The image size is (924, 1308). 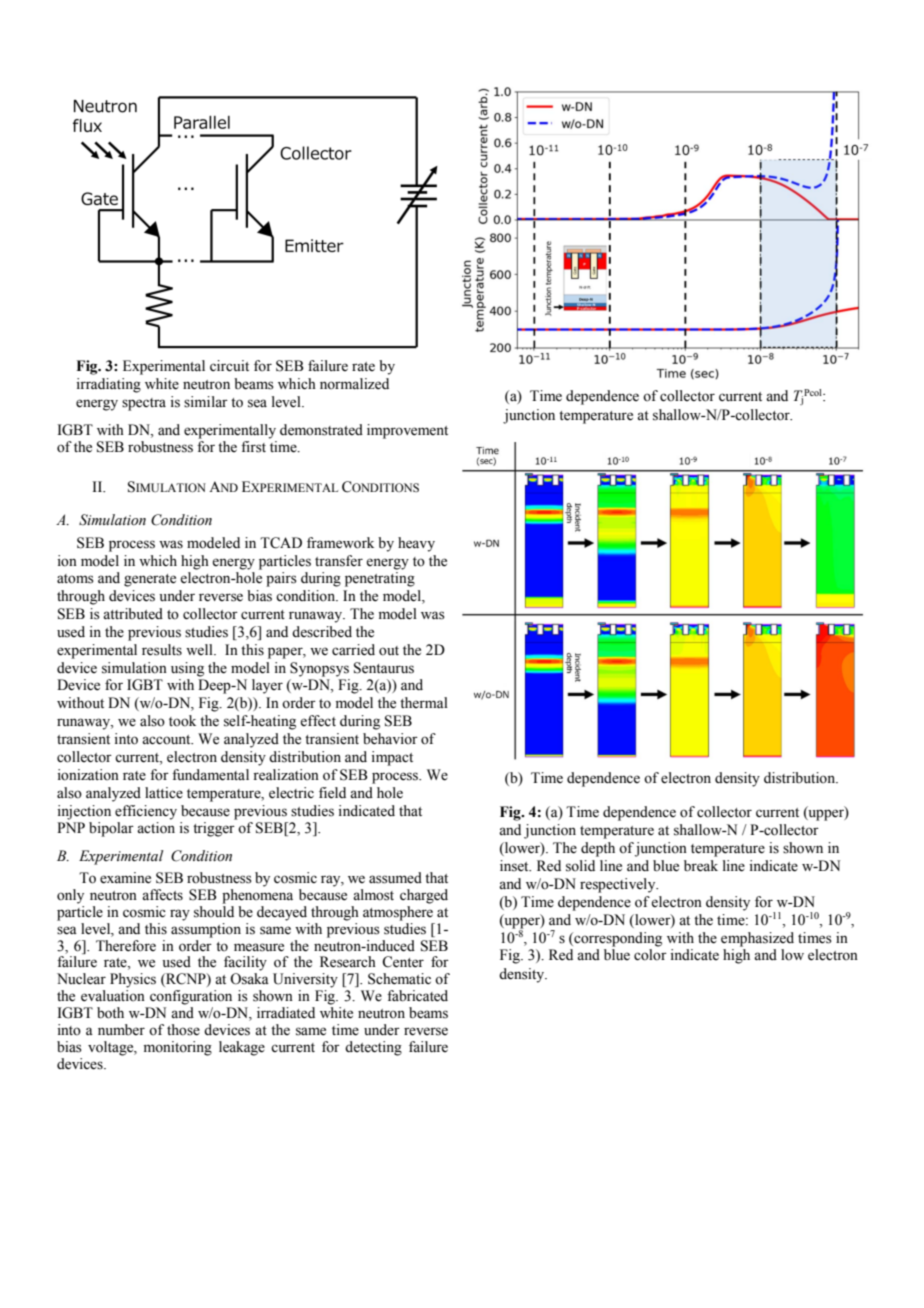 What do you see at coordinates (380, 579) in the screenshot?
I see `penetrating` at bounding box center [380, 579].
